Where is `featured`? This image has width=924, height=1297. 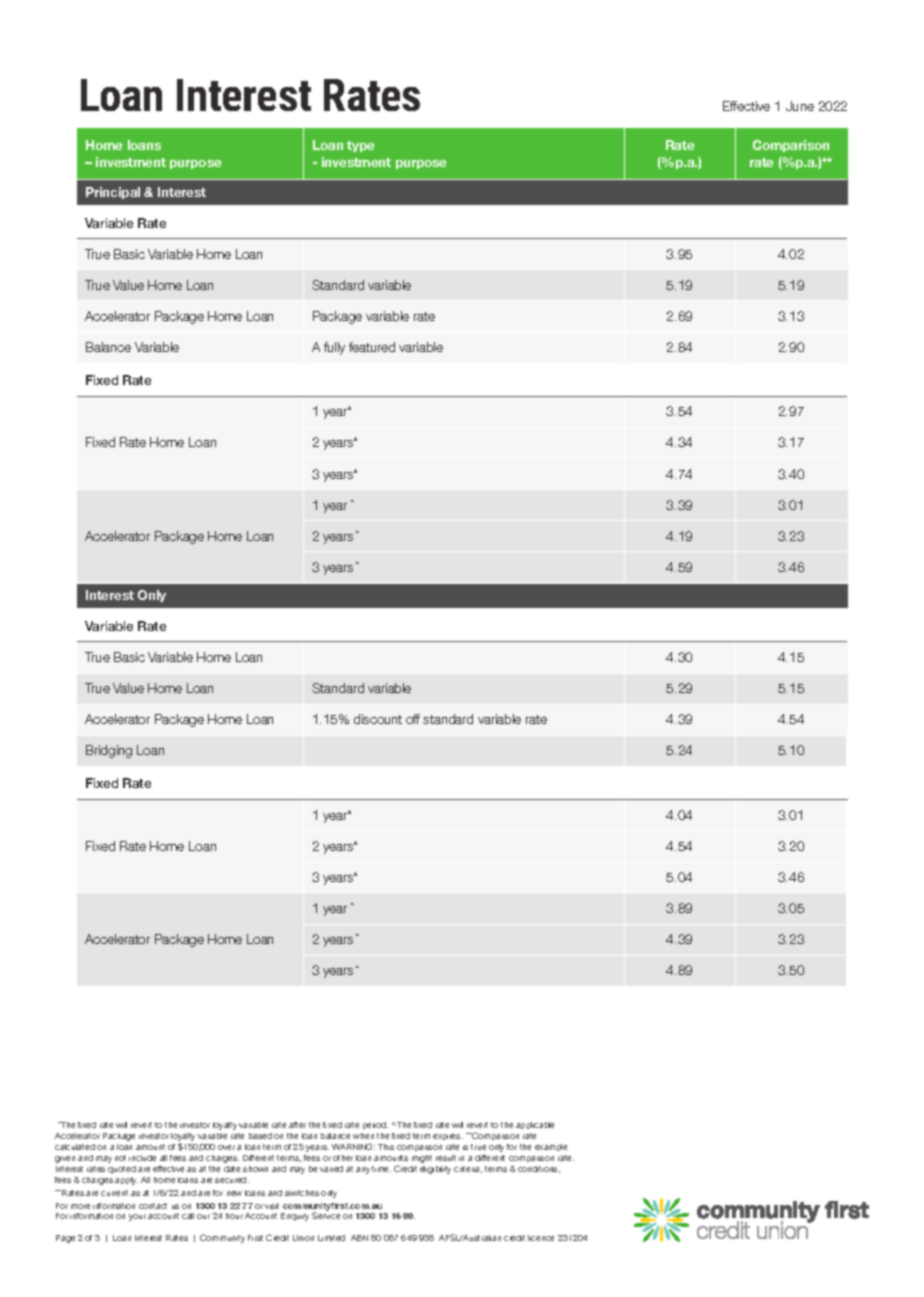
featured is located at coordinates (372, 347).
